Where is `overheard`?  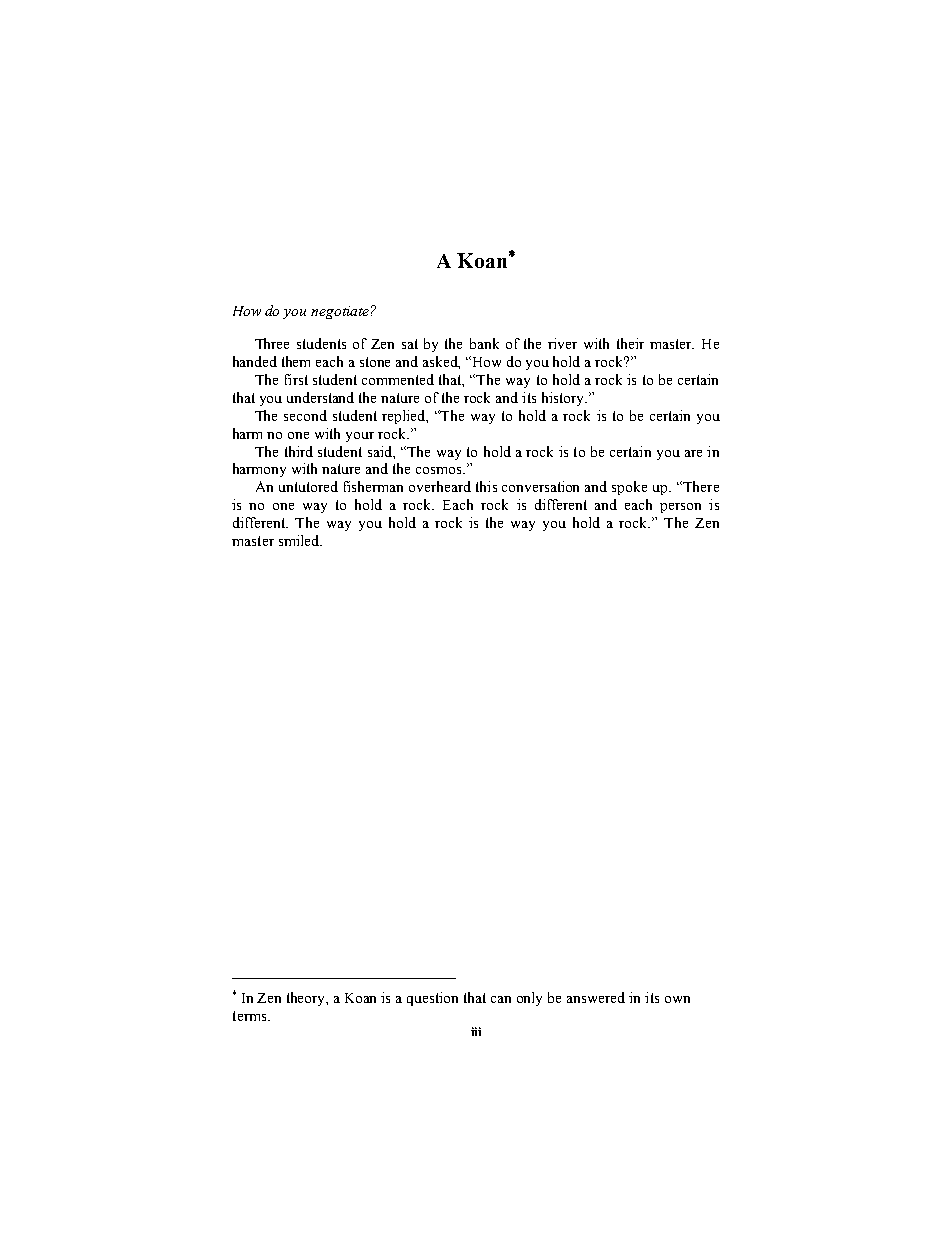
overheard is located at coordinates (440, 486).
